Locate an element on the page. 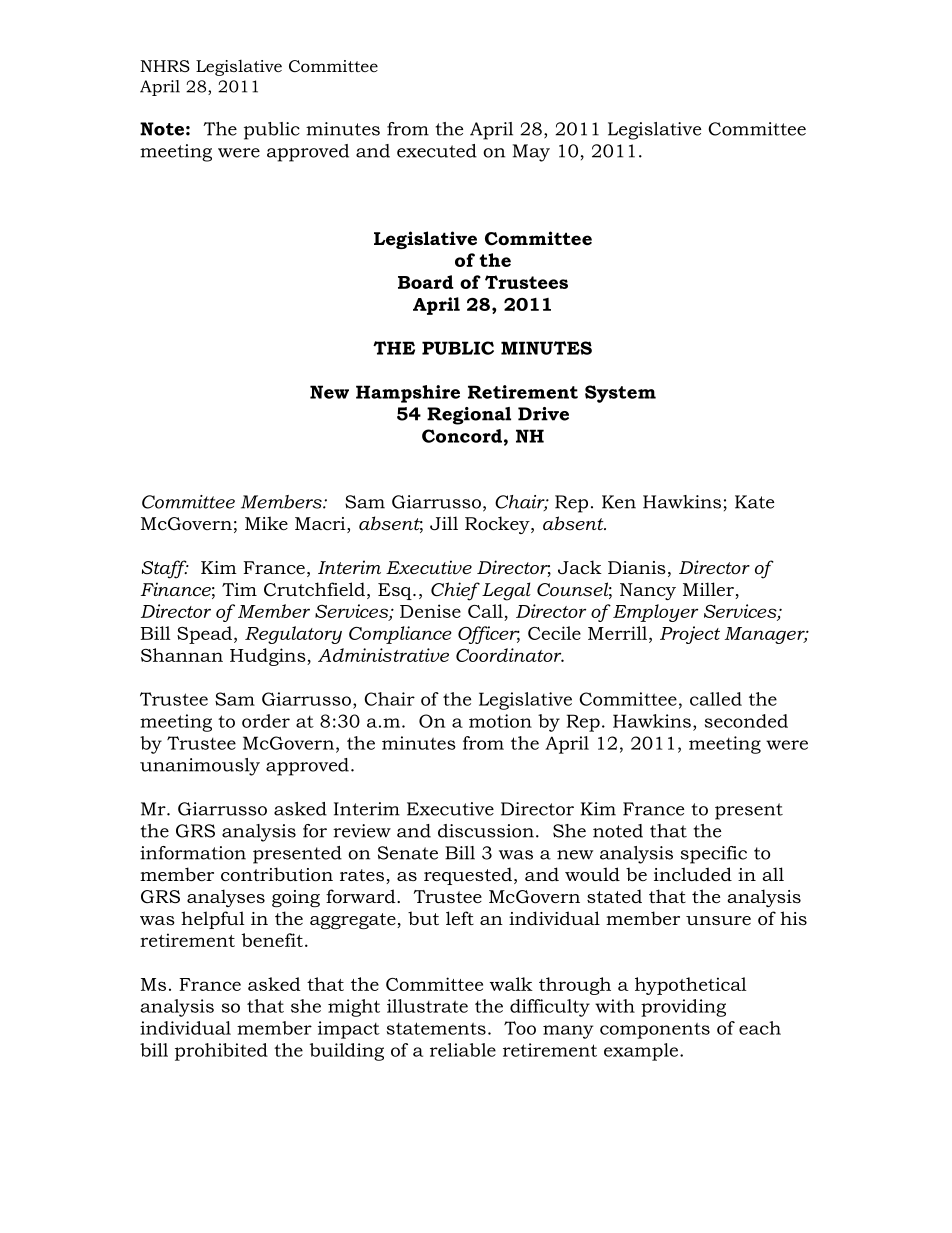 The image size is (952, 1233). executed is located at coordinates (437, 151).
